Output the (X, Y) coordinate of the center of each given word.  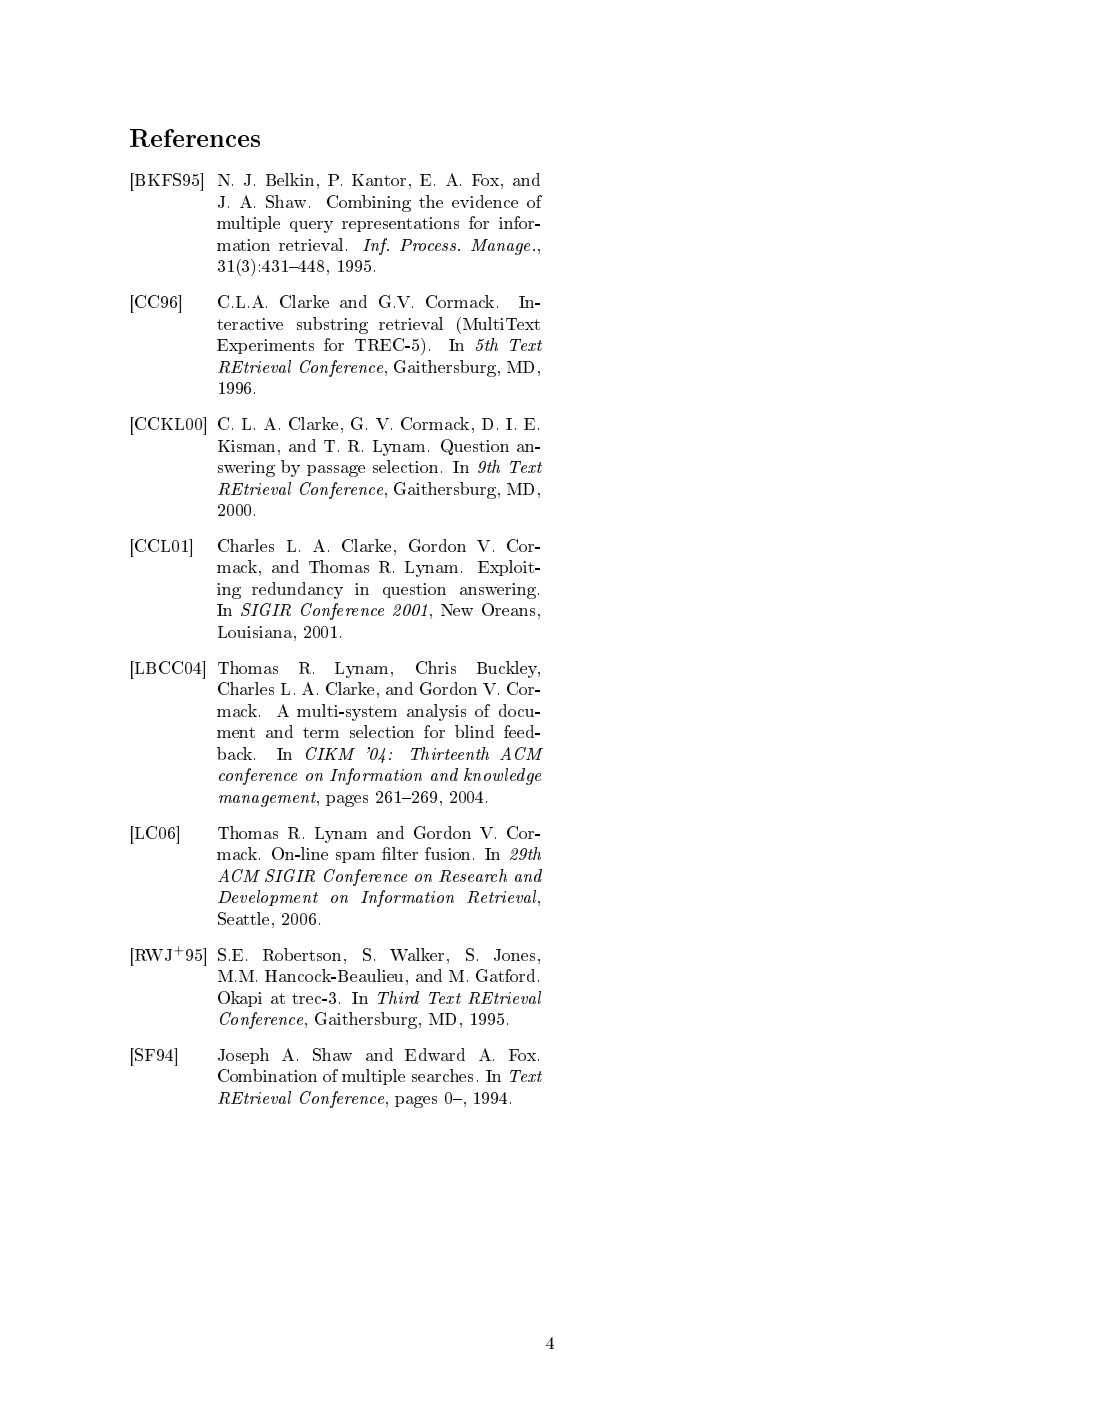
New (457, 610)
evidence (485, 201)
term (321, 732)
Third (398, 997)
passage (336, 471)
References (195, 138)
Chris (436, 667)
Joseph (243, 1056)
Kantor (379, 180)
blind (474, 731)
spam (355, 857)
